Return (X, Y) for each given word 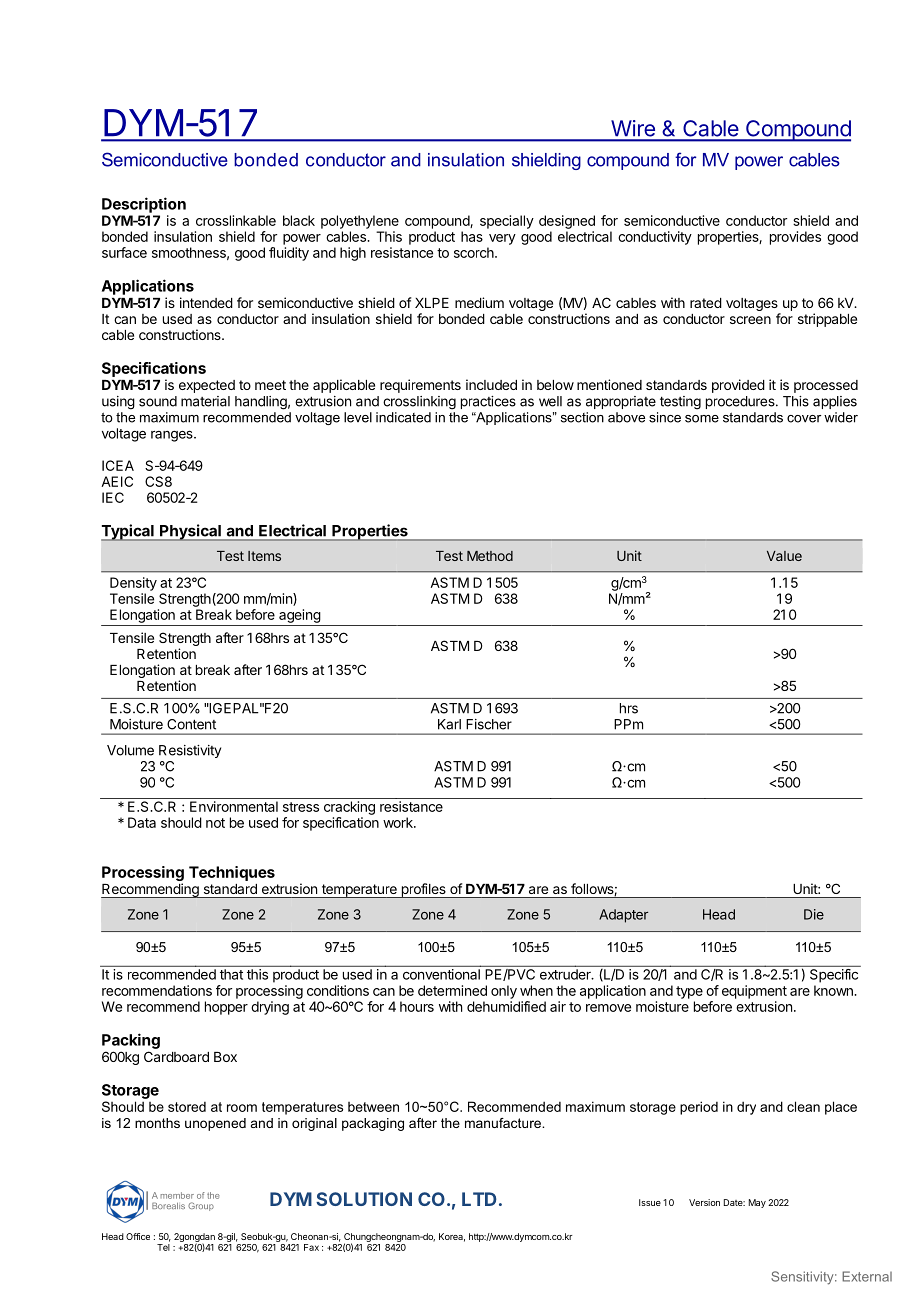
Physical (190, 532)
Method (490, 556)
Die (814, 914)
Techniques (232, 873)
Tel (163, 1247)
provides (795, 238)
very (502, 239)
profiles (423, 890)
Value (784, 556)
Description (144, 205)
